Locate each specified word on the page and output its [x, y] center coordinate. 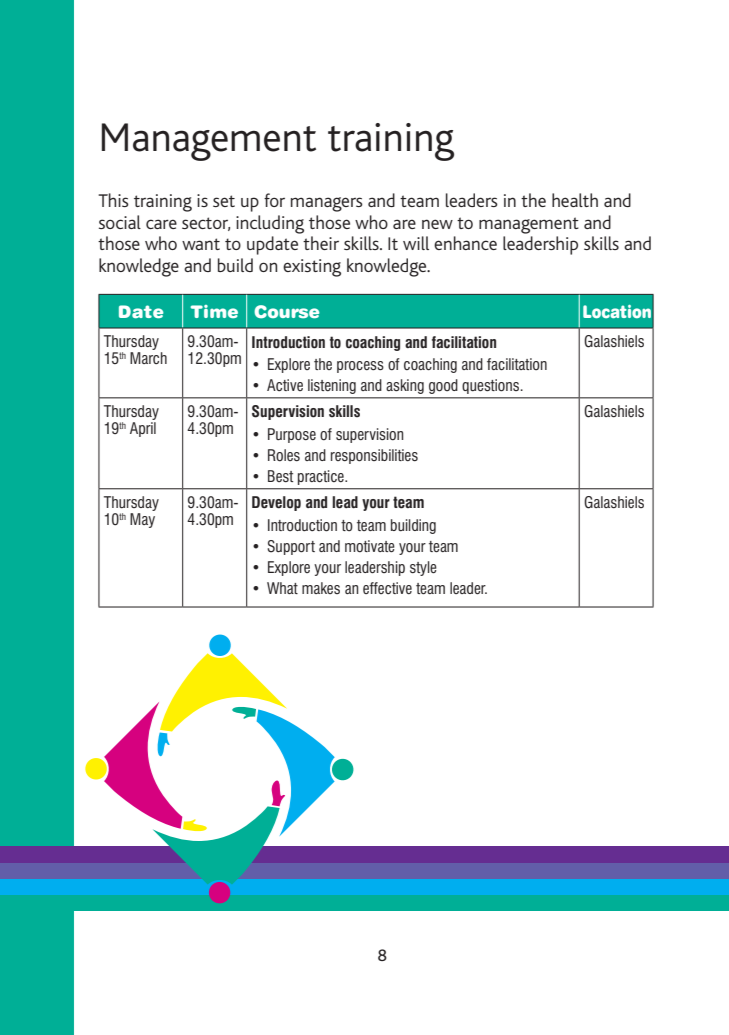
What [282, 588]
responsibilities [374, 456]
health [575, 200]
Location [617, 311]
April [143, 429]
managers [327, 204]
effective [387, 588]
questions [492, 386]
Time [214, 311]
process [360, 367]
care [161, 224]
